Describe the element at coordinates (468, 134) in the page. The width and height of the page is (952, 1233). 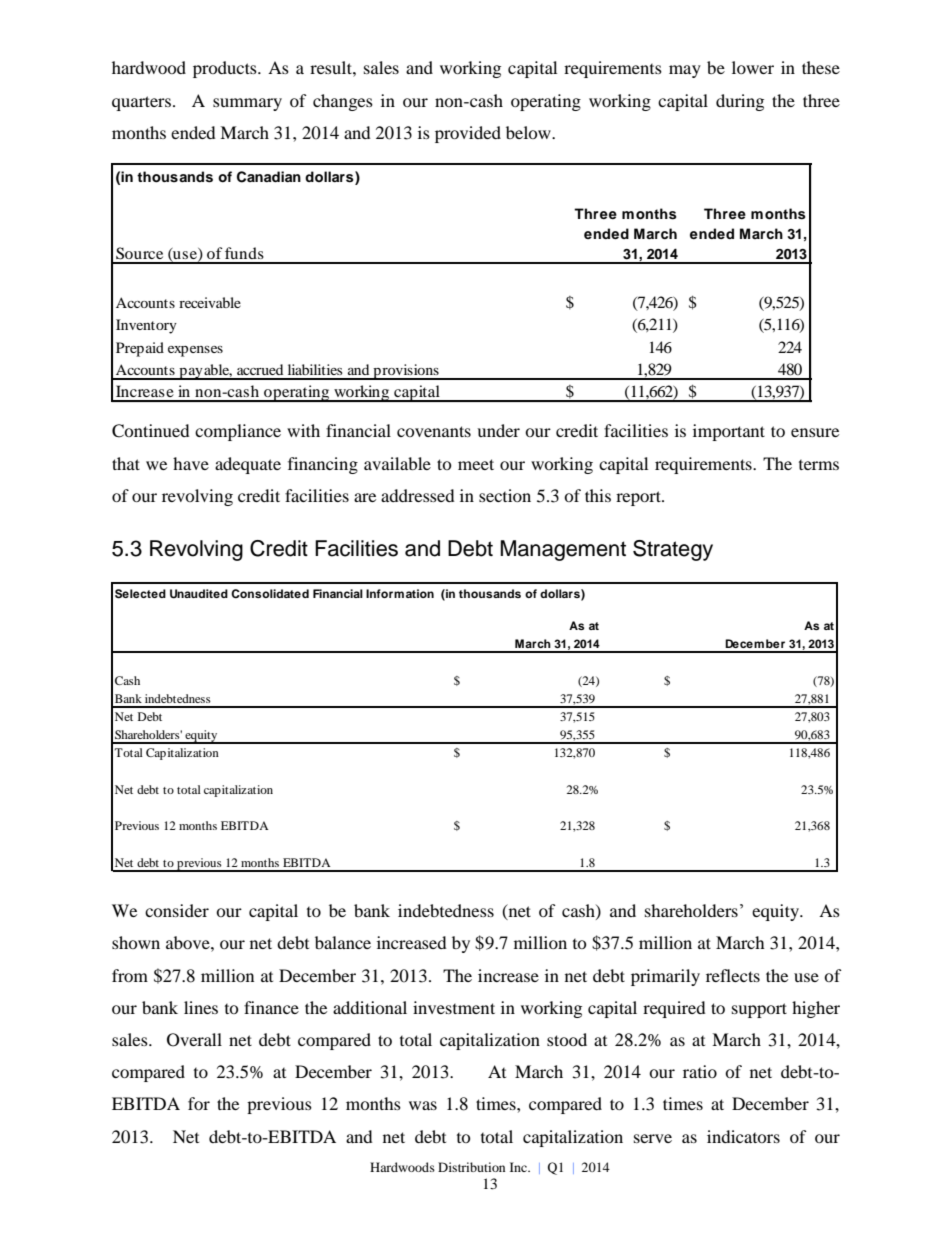
I see `provided` at that location.
